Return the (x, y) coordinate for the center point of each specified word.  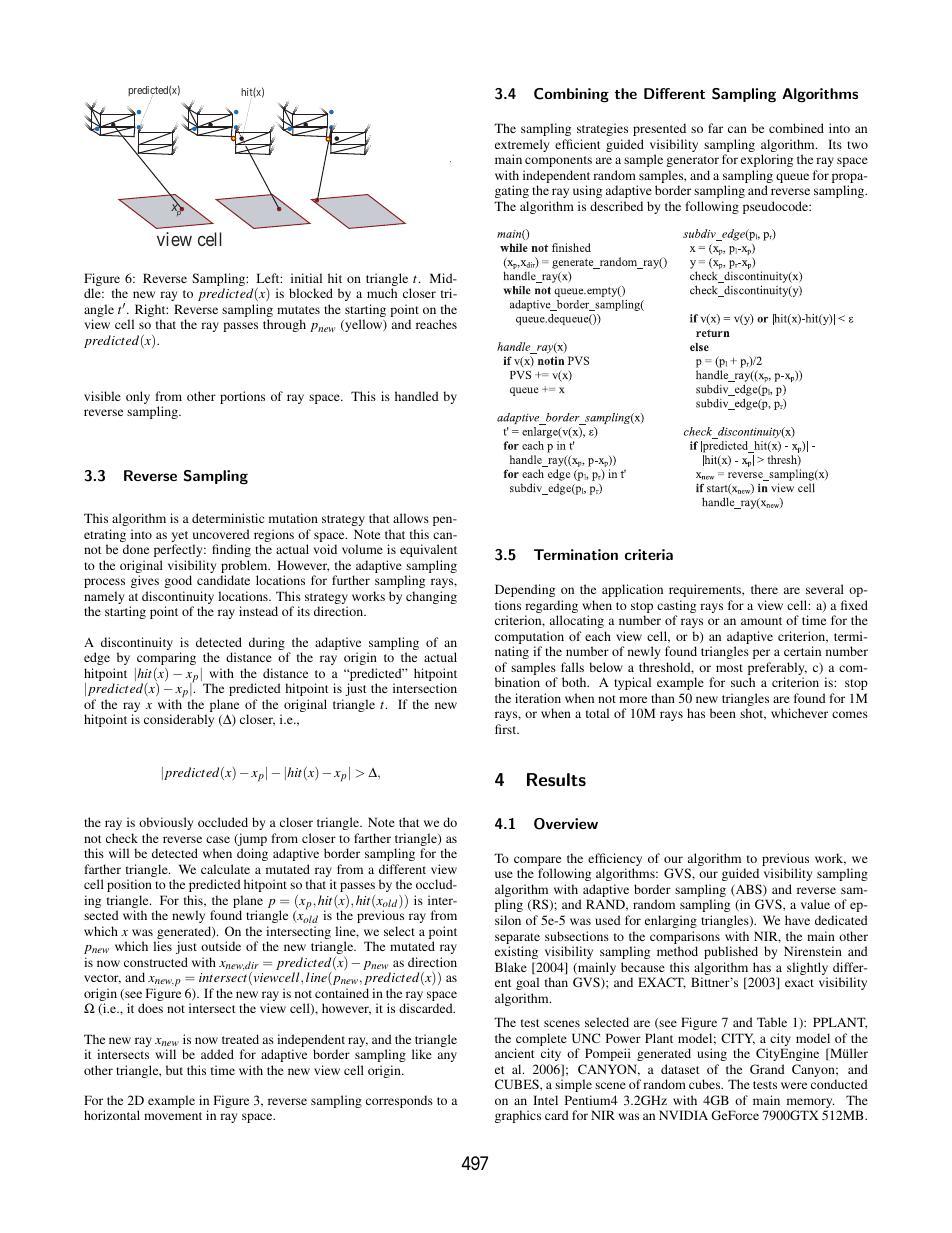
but (174, 1070)
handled (417, 396)
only (138, 397)
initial (306, 278)
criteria (649, 554)
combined (796, 128)
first (507, 729)
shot (753, 714)
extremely (522, 147)
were (794, 1085)
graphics (518, 1116)
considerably (179, 720)
